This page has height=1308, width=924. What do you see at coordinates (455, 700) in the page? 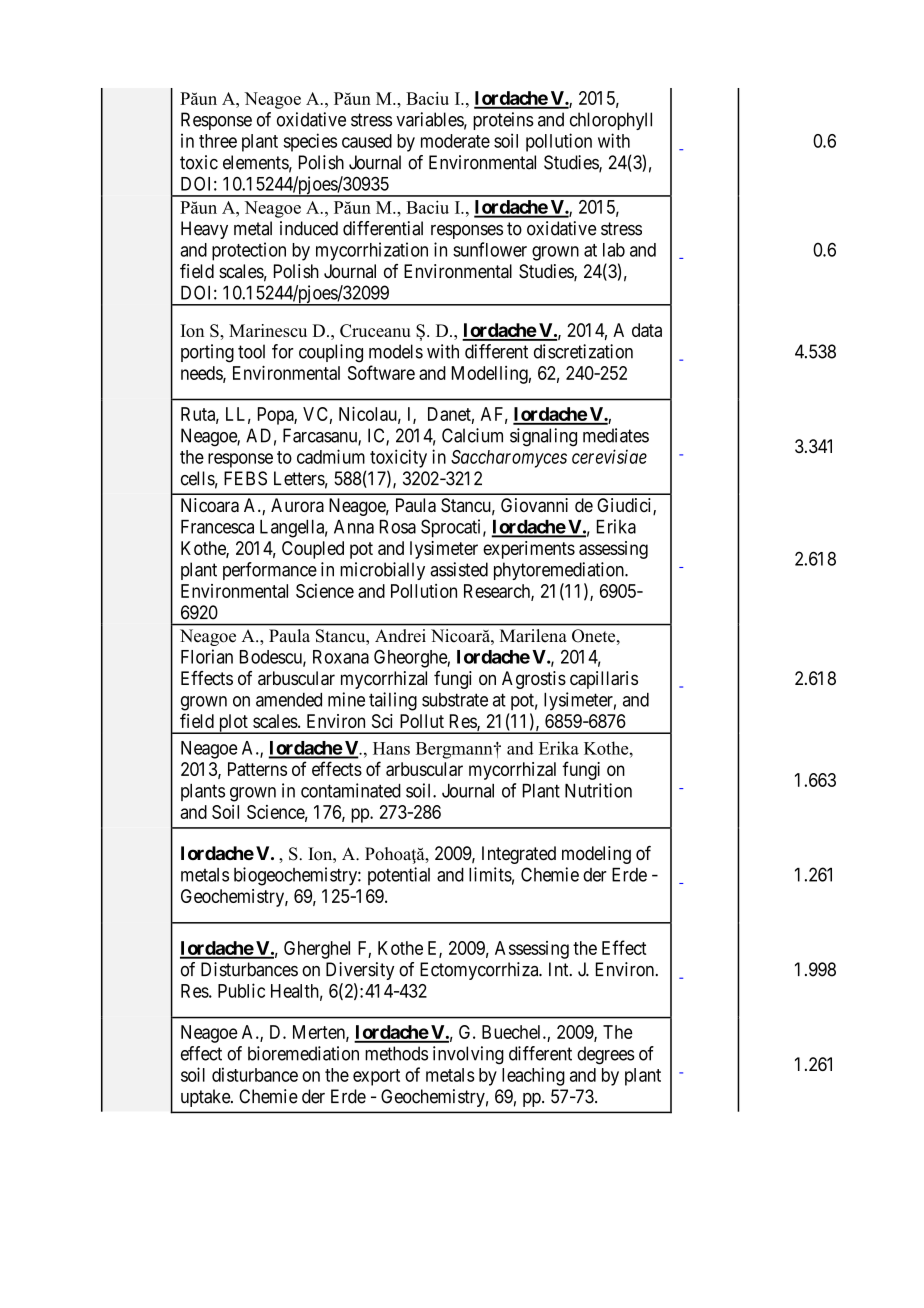
I see `substrate` at bounding box center [455, 700].
